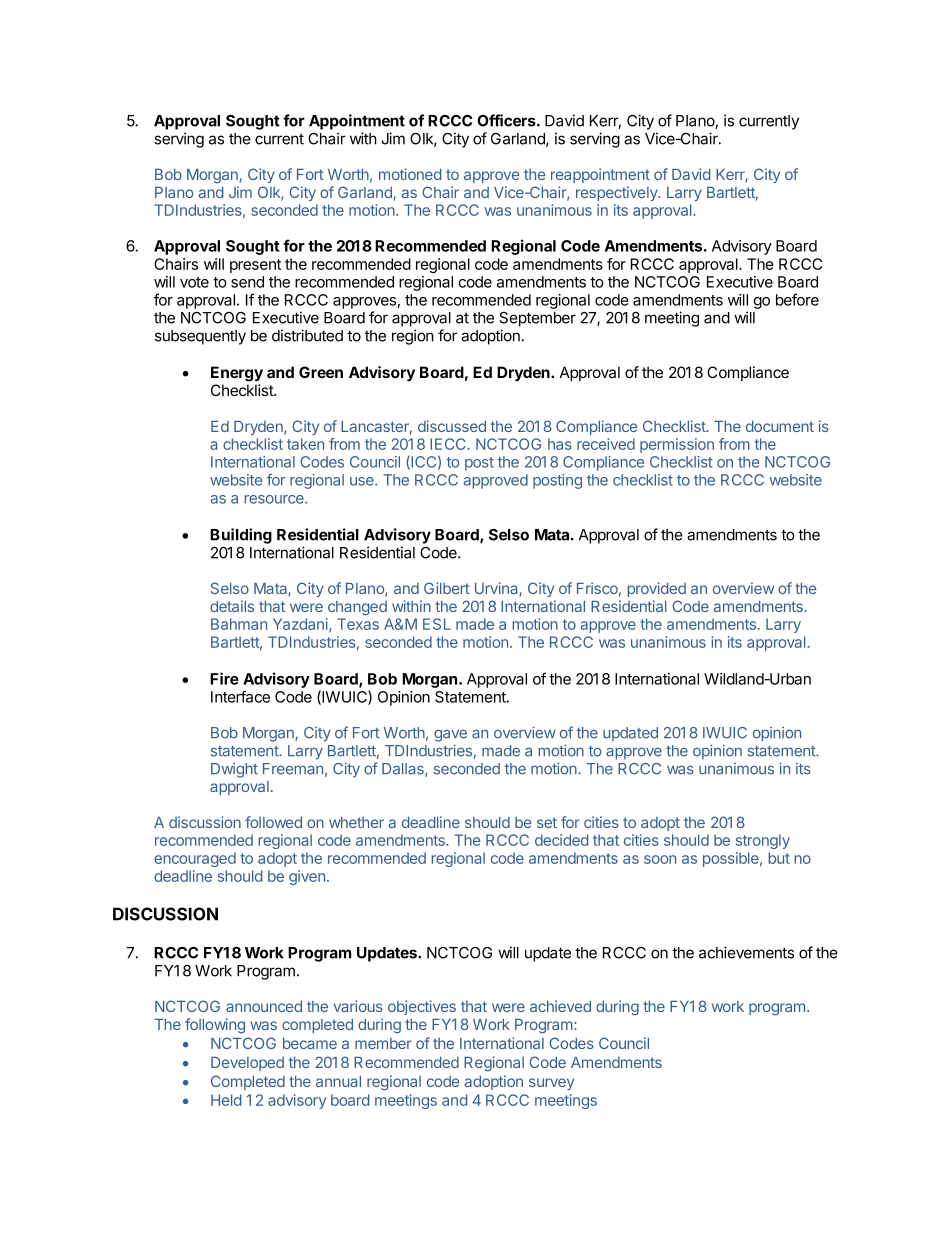  What do you see at coordinates (255, 266) in the screenshot?
I see `present` at bounding box center [255, 266].
